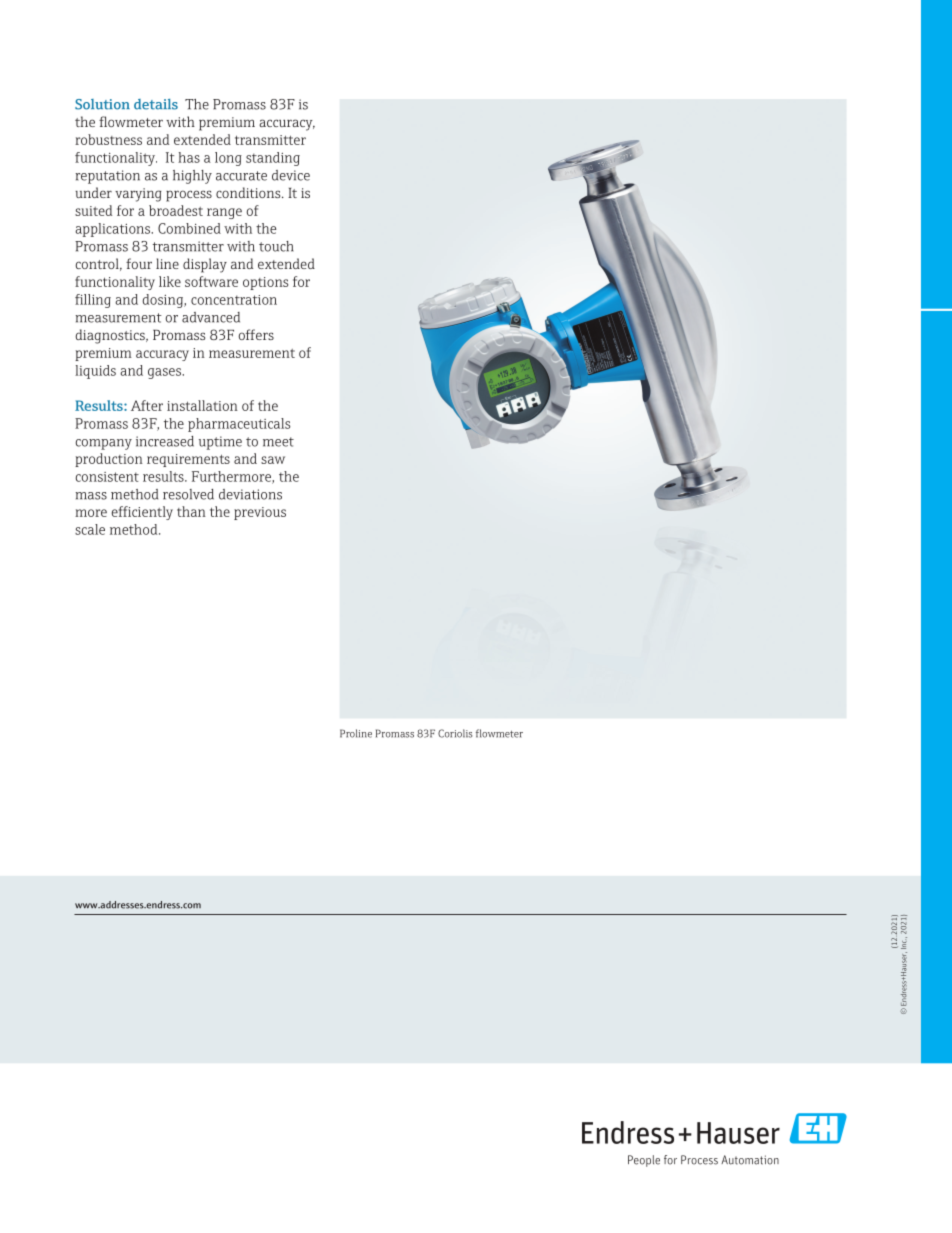 This document has height=1233, width=952. Describe the element at coordinates (273, 159) in the document. I see `standing` at that location.
